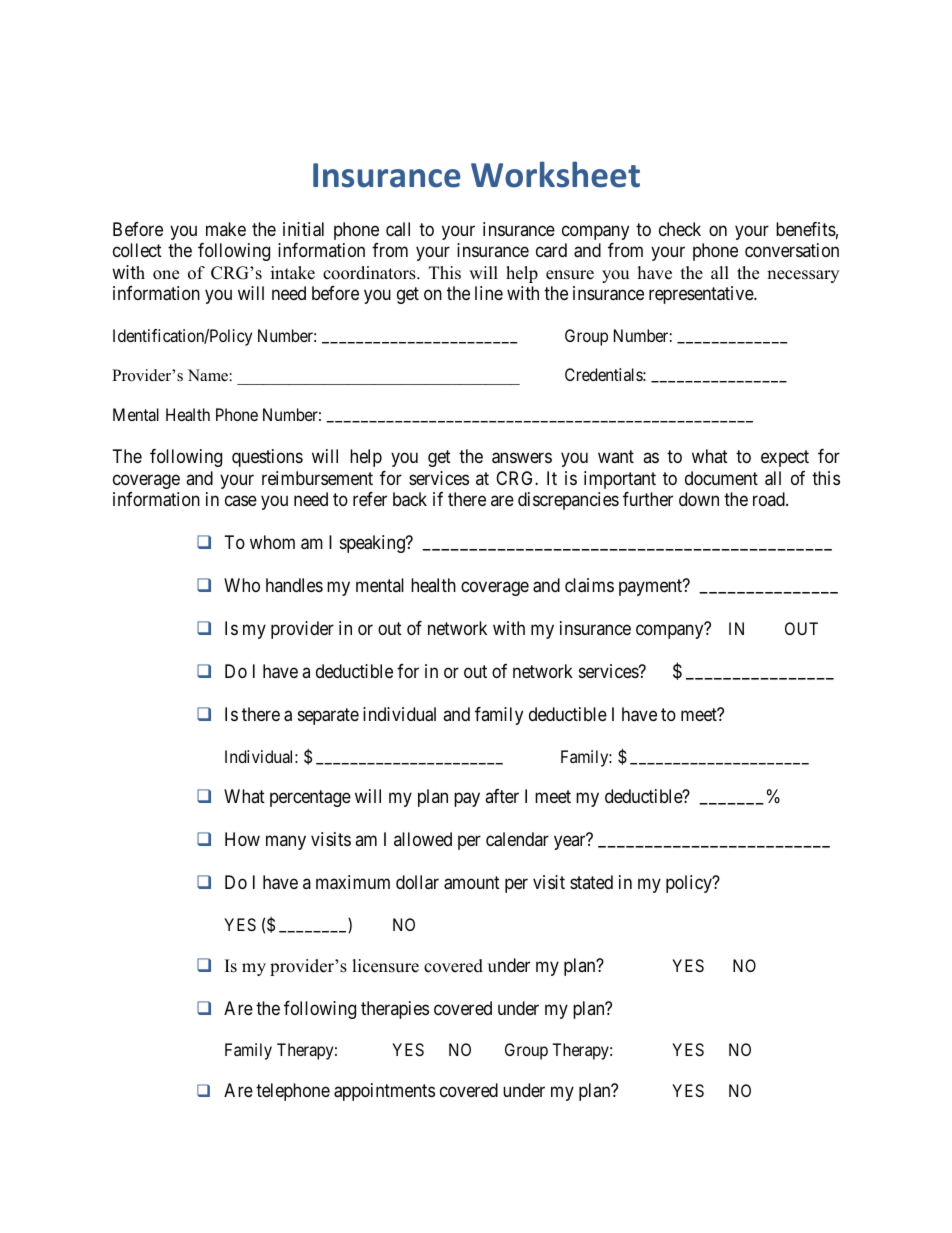 This screenshot has width=952, height=1233. What do you see at coordinates (591, 882) in the screenshot?
I see `stated` at bounding box center [591, 882].
